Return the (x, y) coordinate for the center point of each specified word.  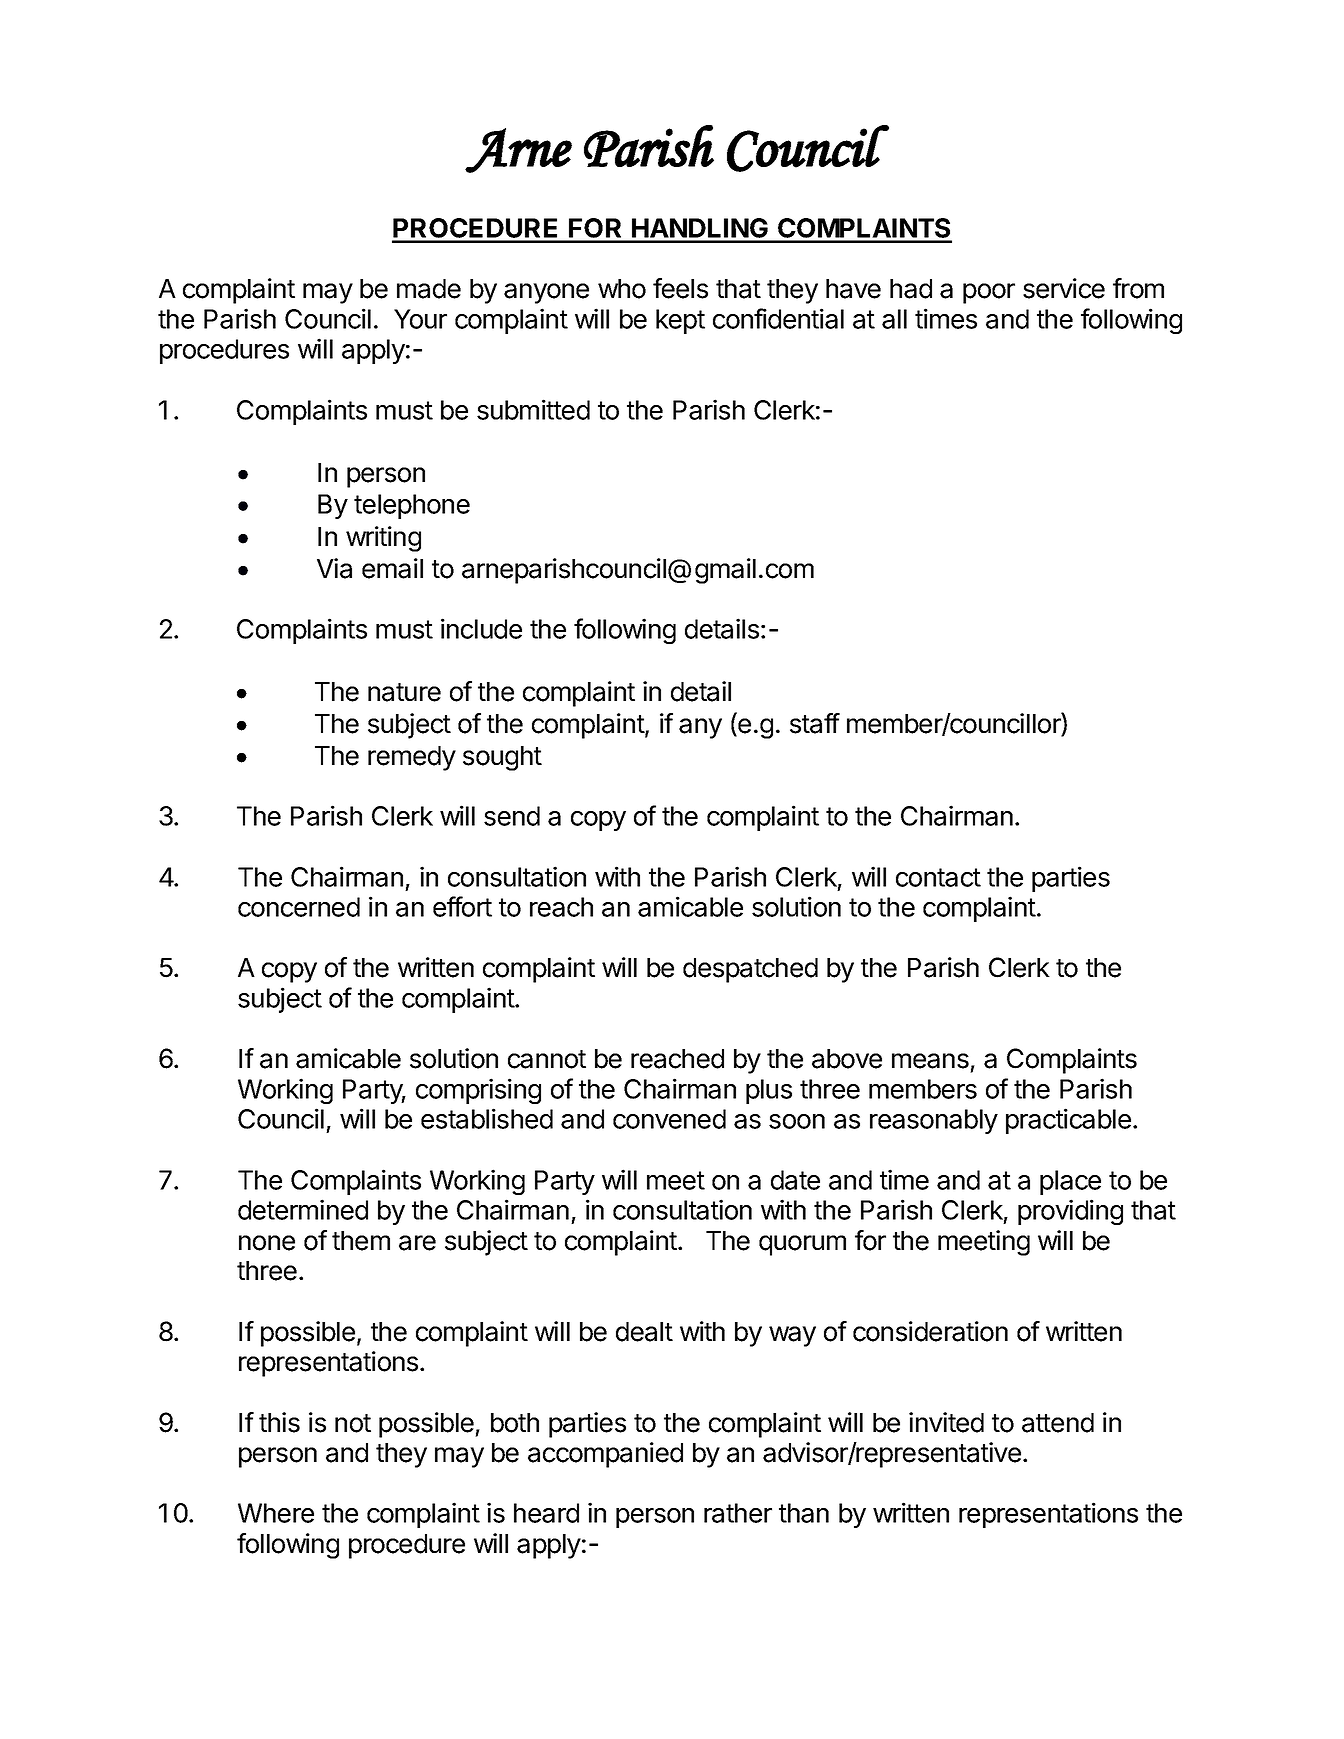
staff (815, 723)
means (930, 1061)
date (795, 1180)
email (392, 568)
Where (276, 1513)
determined (303, 1209)
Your (420, 319)
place (1070, 1182)
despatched (750, 970)
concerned (299, 907)
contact (938, 877)
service (1064, 288)
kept (680, 321)
